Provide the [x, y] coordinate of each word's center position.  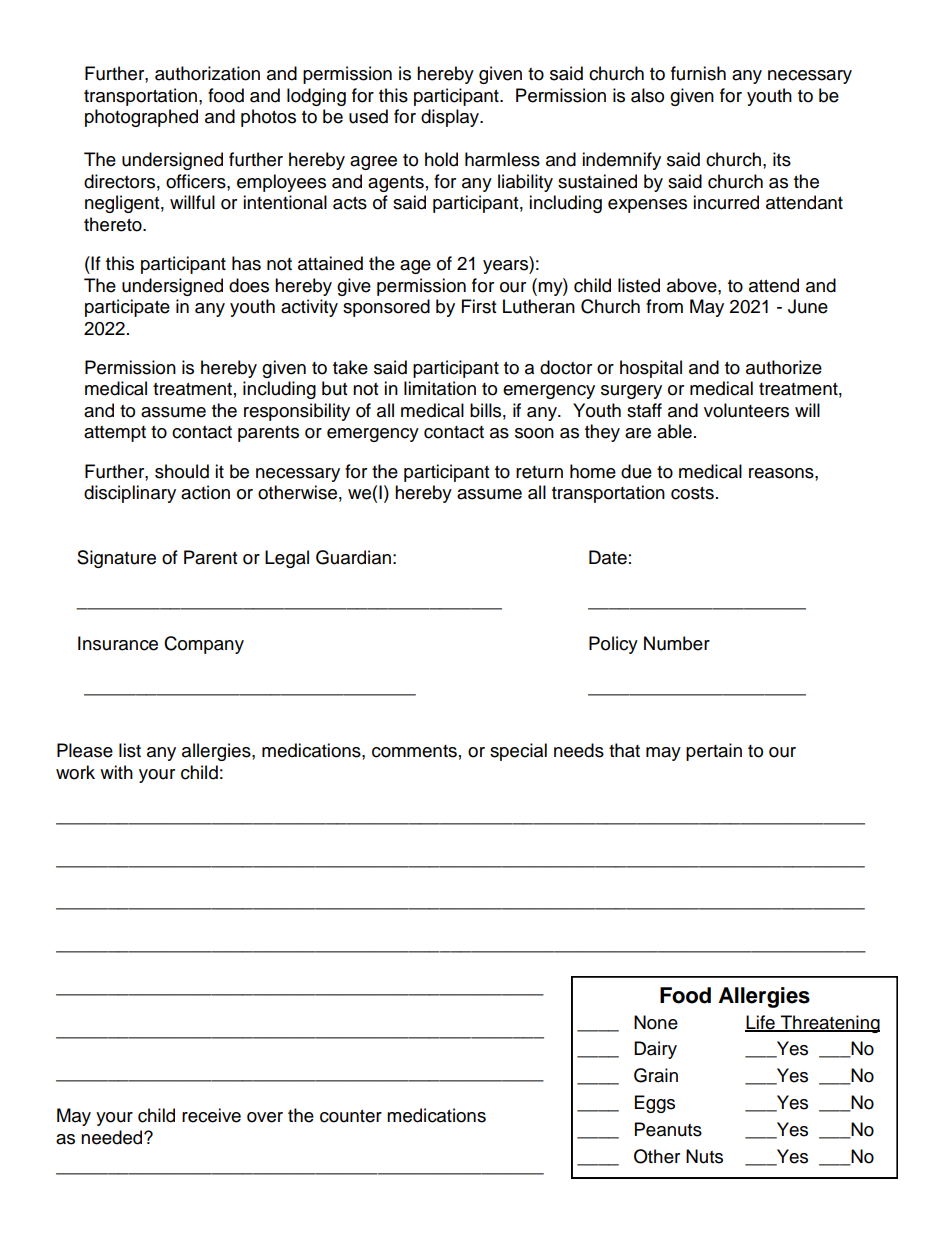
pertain [714, 752]
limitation [440, 388]
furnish [698, 73]
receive [211, 1115]
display [451, 118]
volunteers [746, 410]
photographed [141, 118]
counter [351, 1116]
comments [414, 751]
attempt [115, 434]
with [116, 772]
